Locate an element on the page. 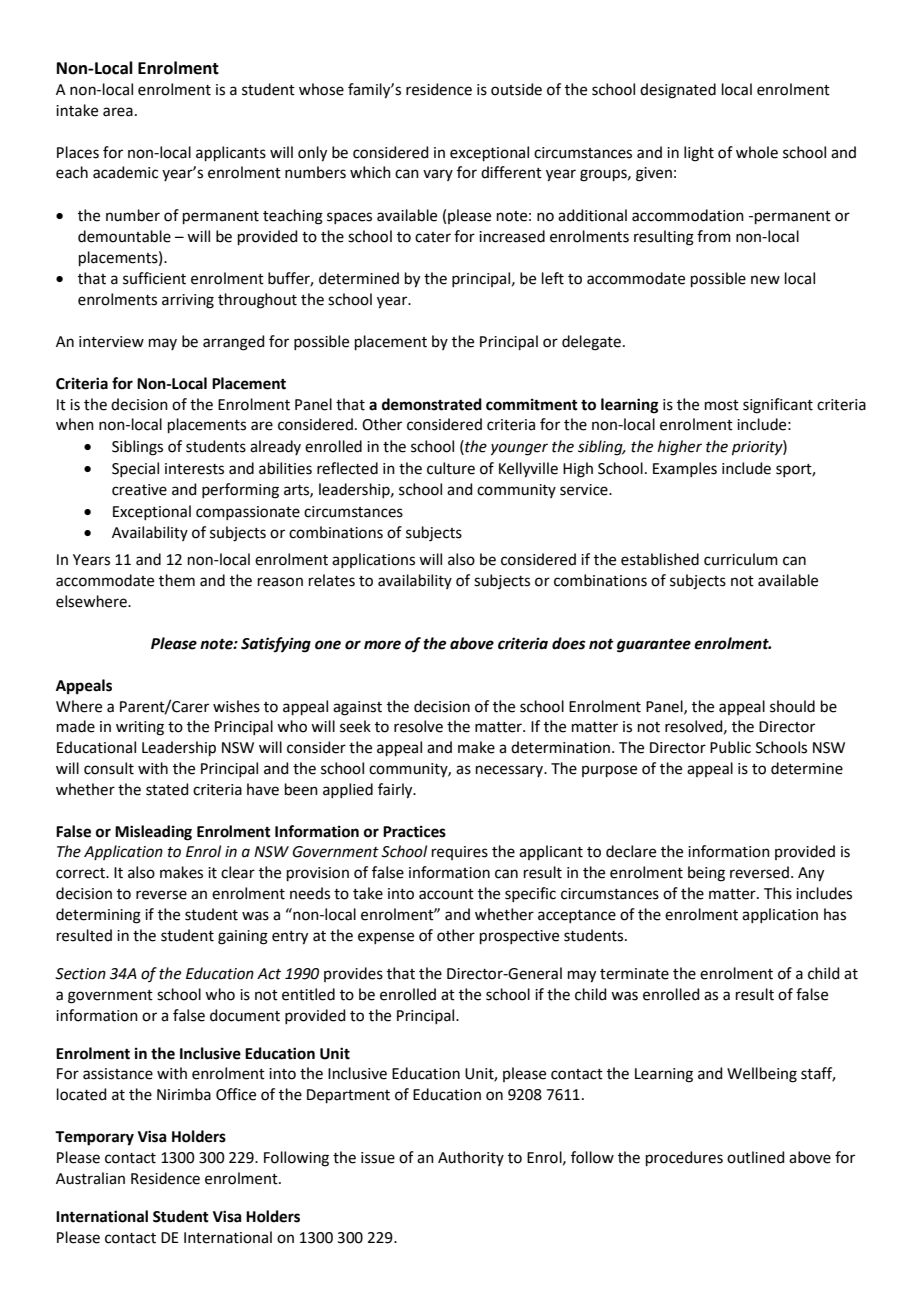  guarantee is located at coordinates (654, 646).
